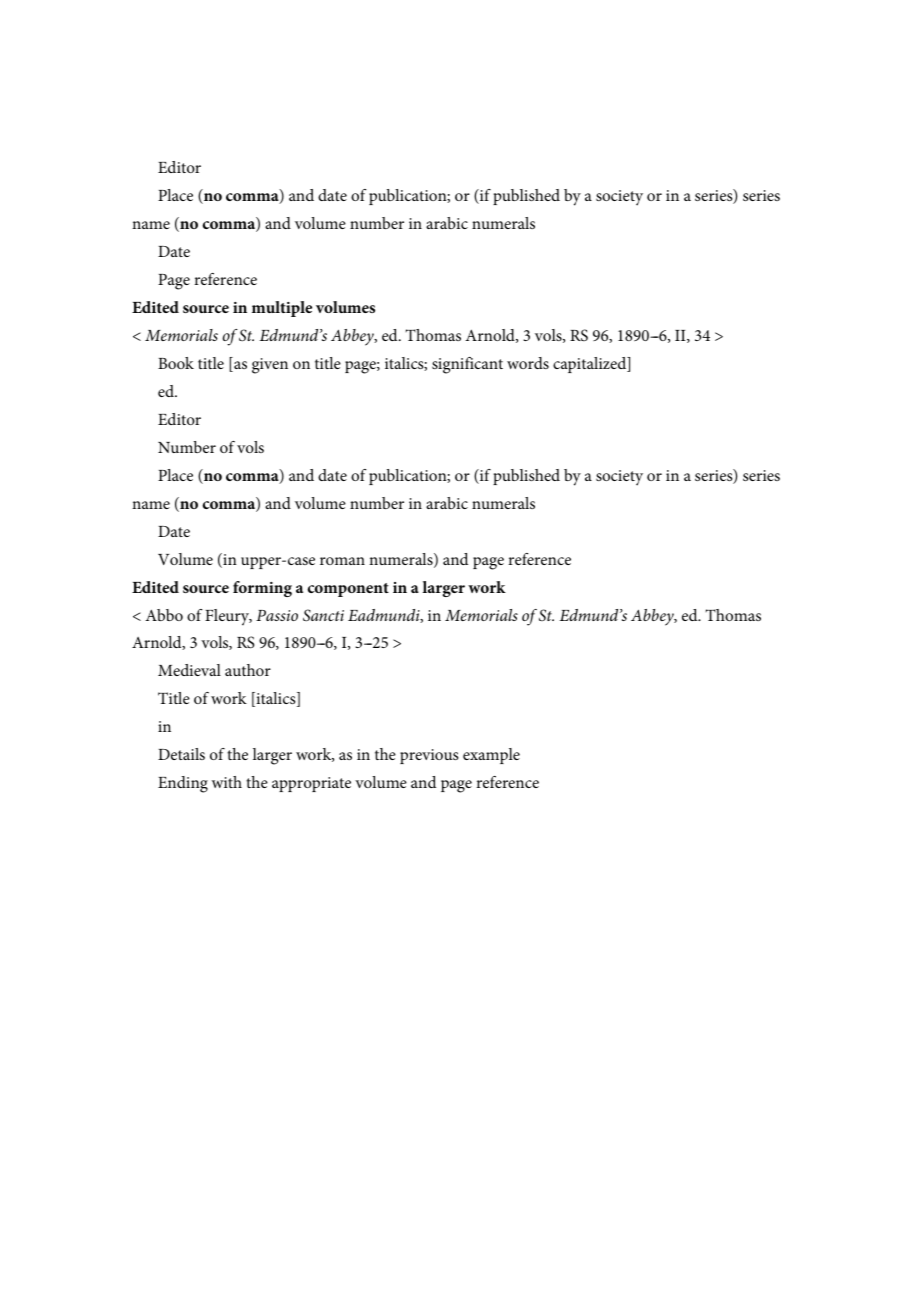  Describe the element at coordinates (528, 363) in the screenshot. I see `words` at that location.
